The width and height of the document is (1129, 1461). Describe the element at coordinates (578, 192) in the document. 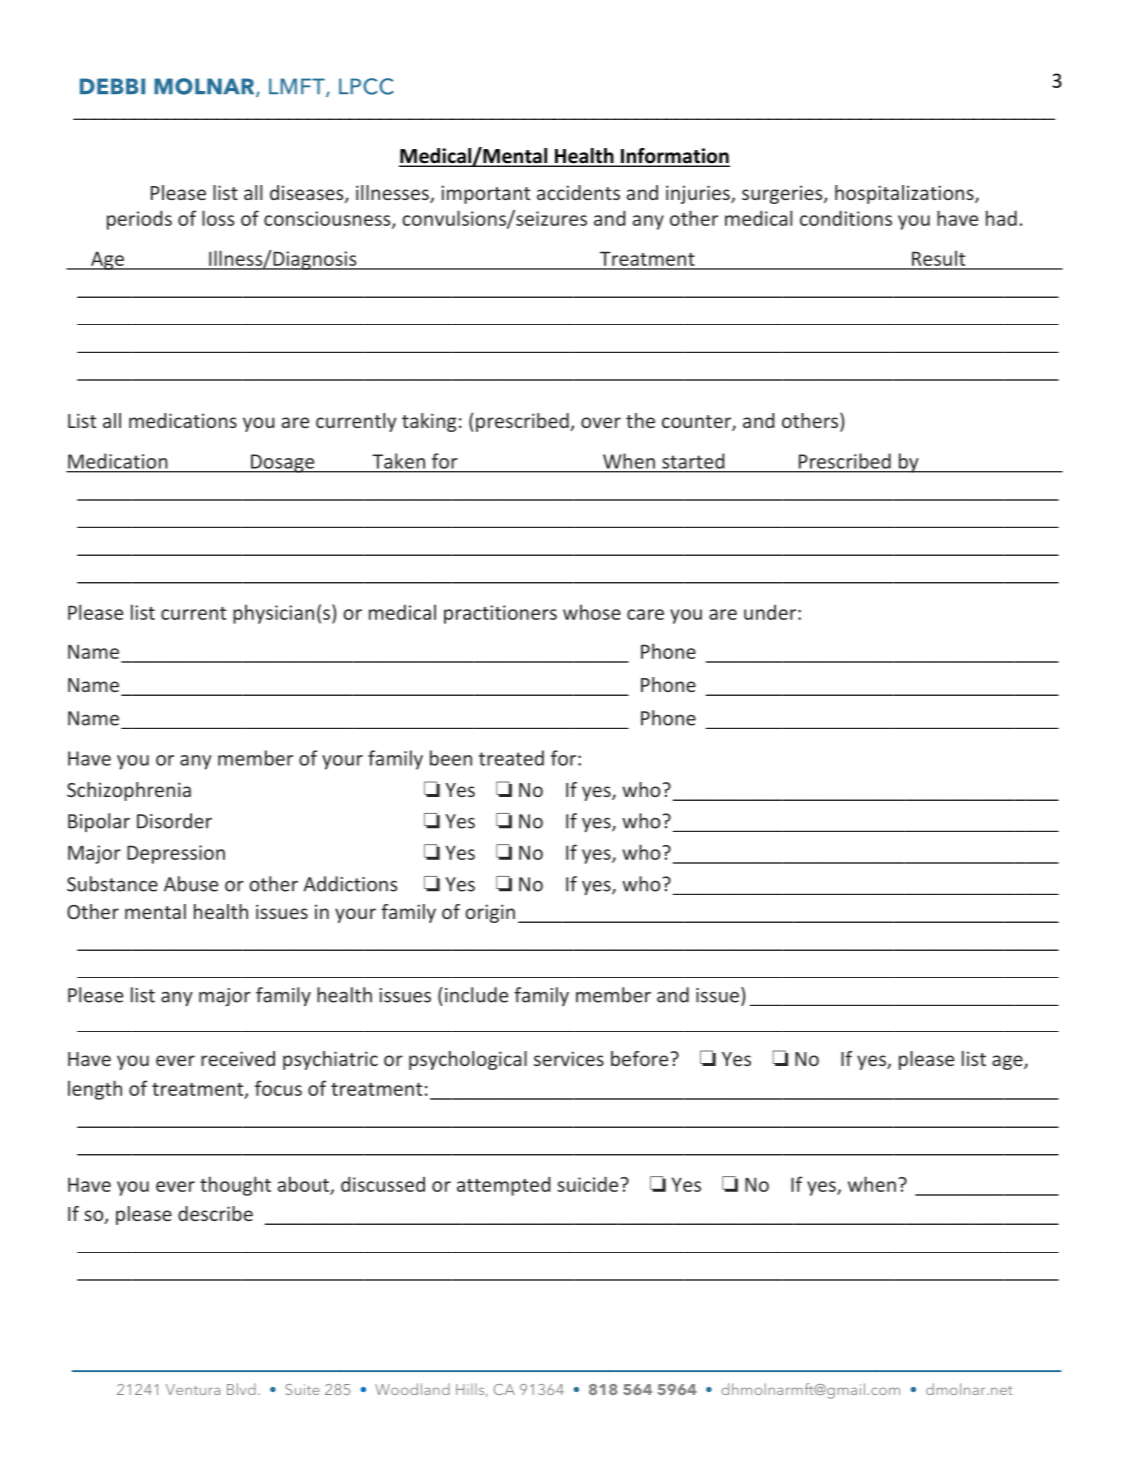

I see `accidents` at that location.
